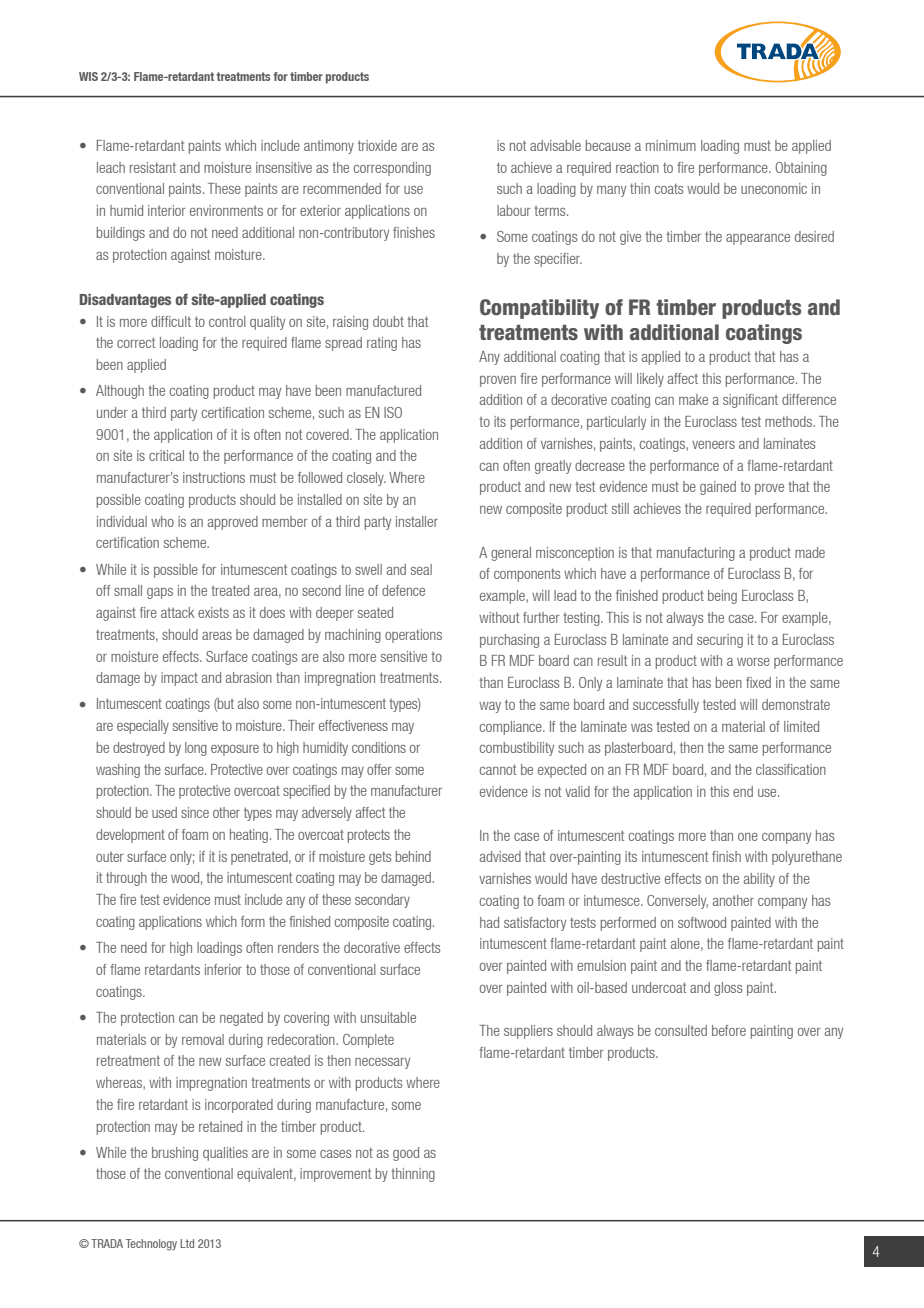  Describe the element at coordinates (413, 636) in the screenshot. I see `operations` at that location.
